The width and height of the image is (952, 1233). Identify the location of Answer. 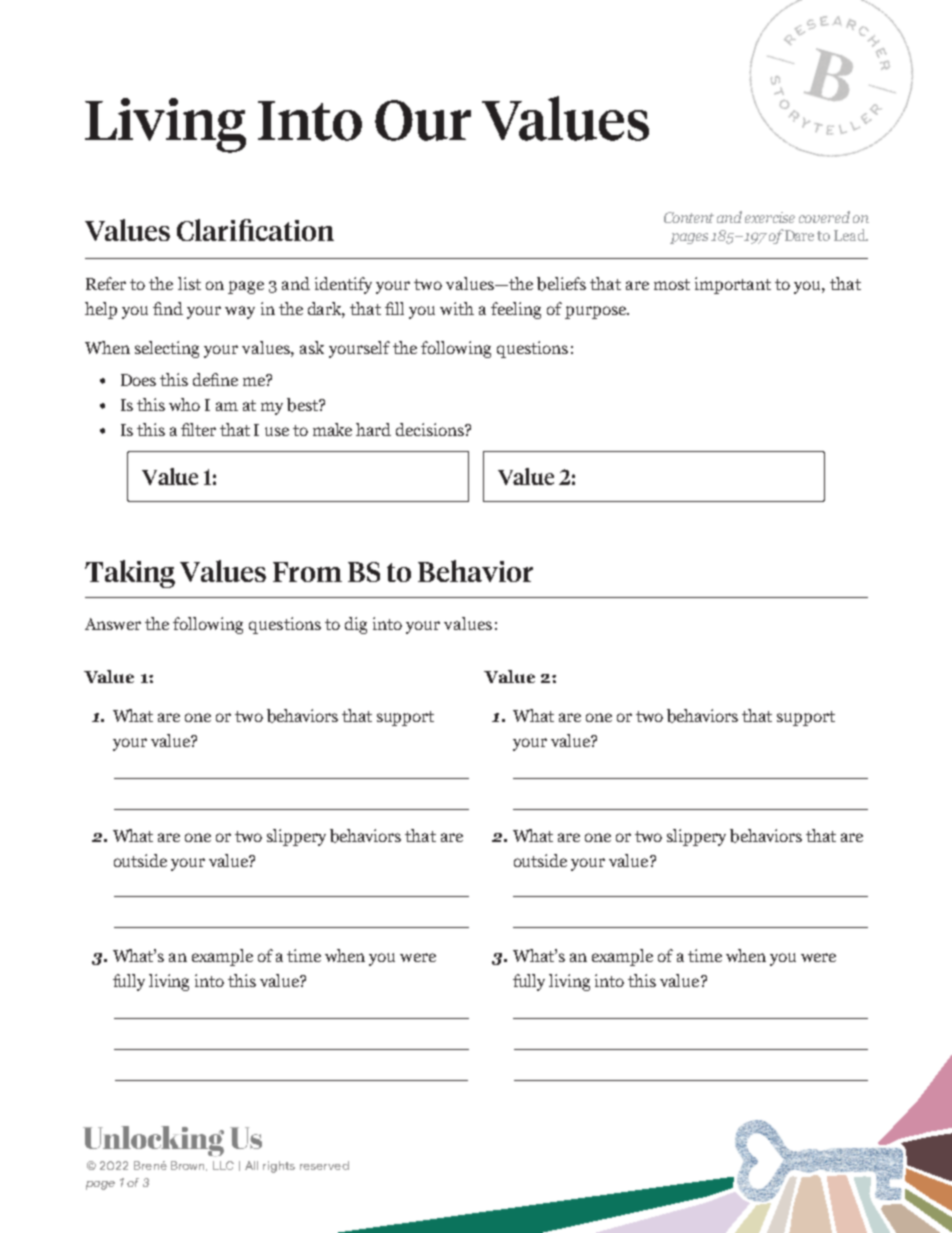
(113, 624).
